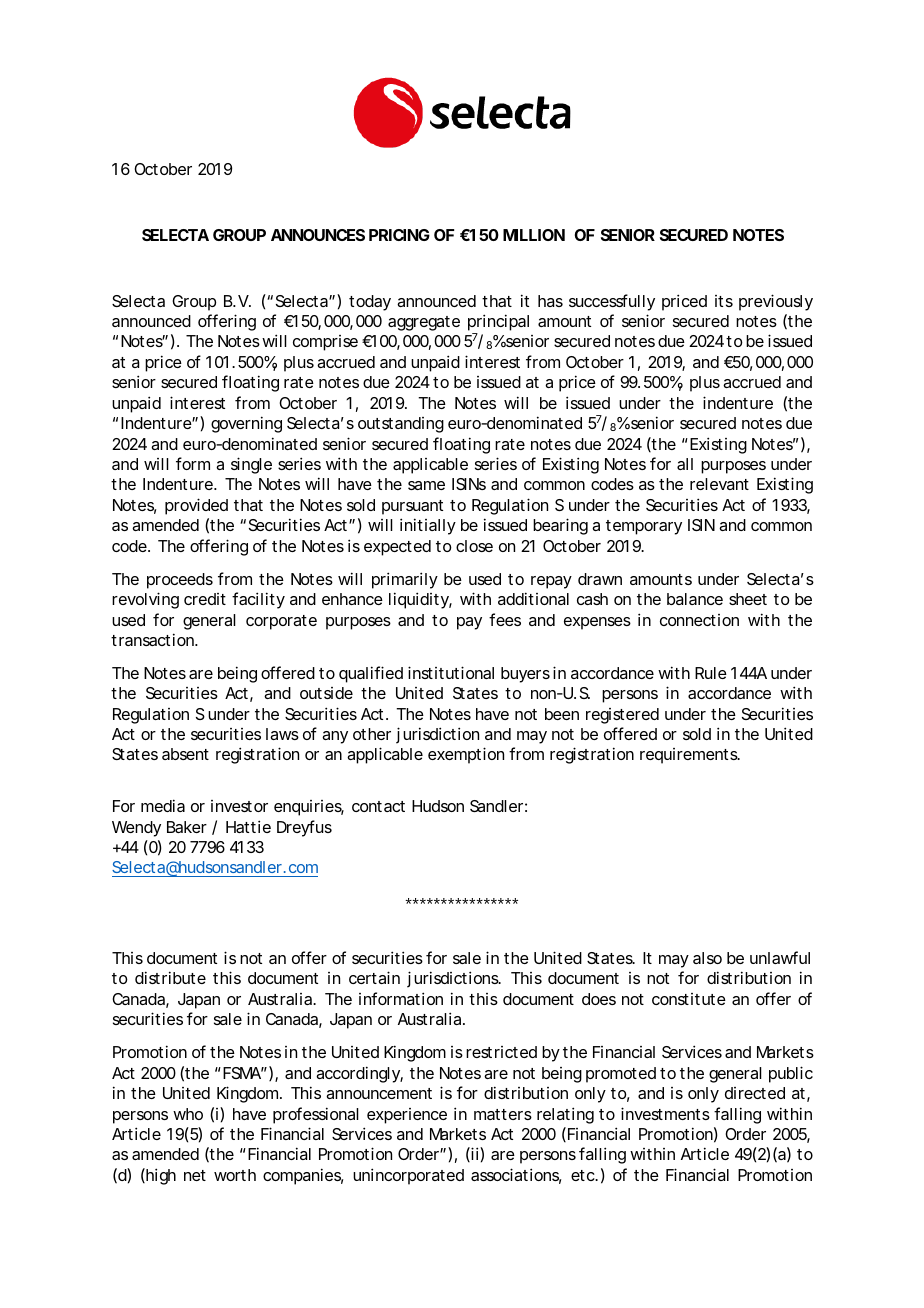 The image size is (924, 1308). I want to click on investments, so click(665, 1113).
